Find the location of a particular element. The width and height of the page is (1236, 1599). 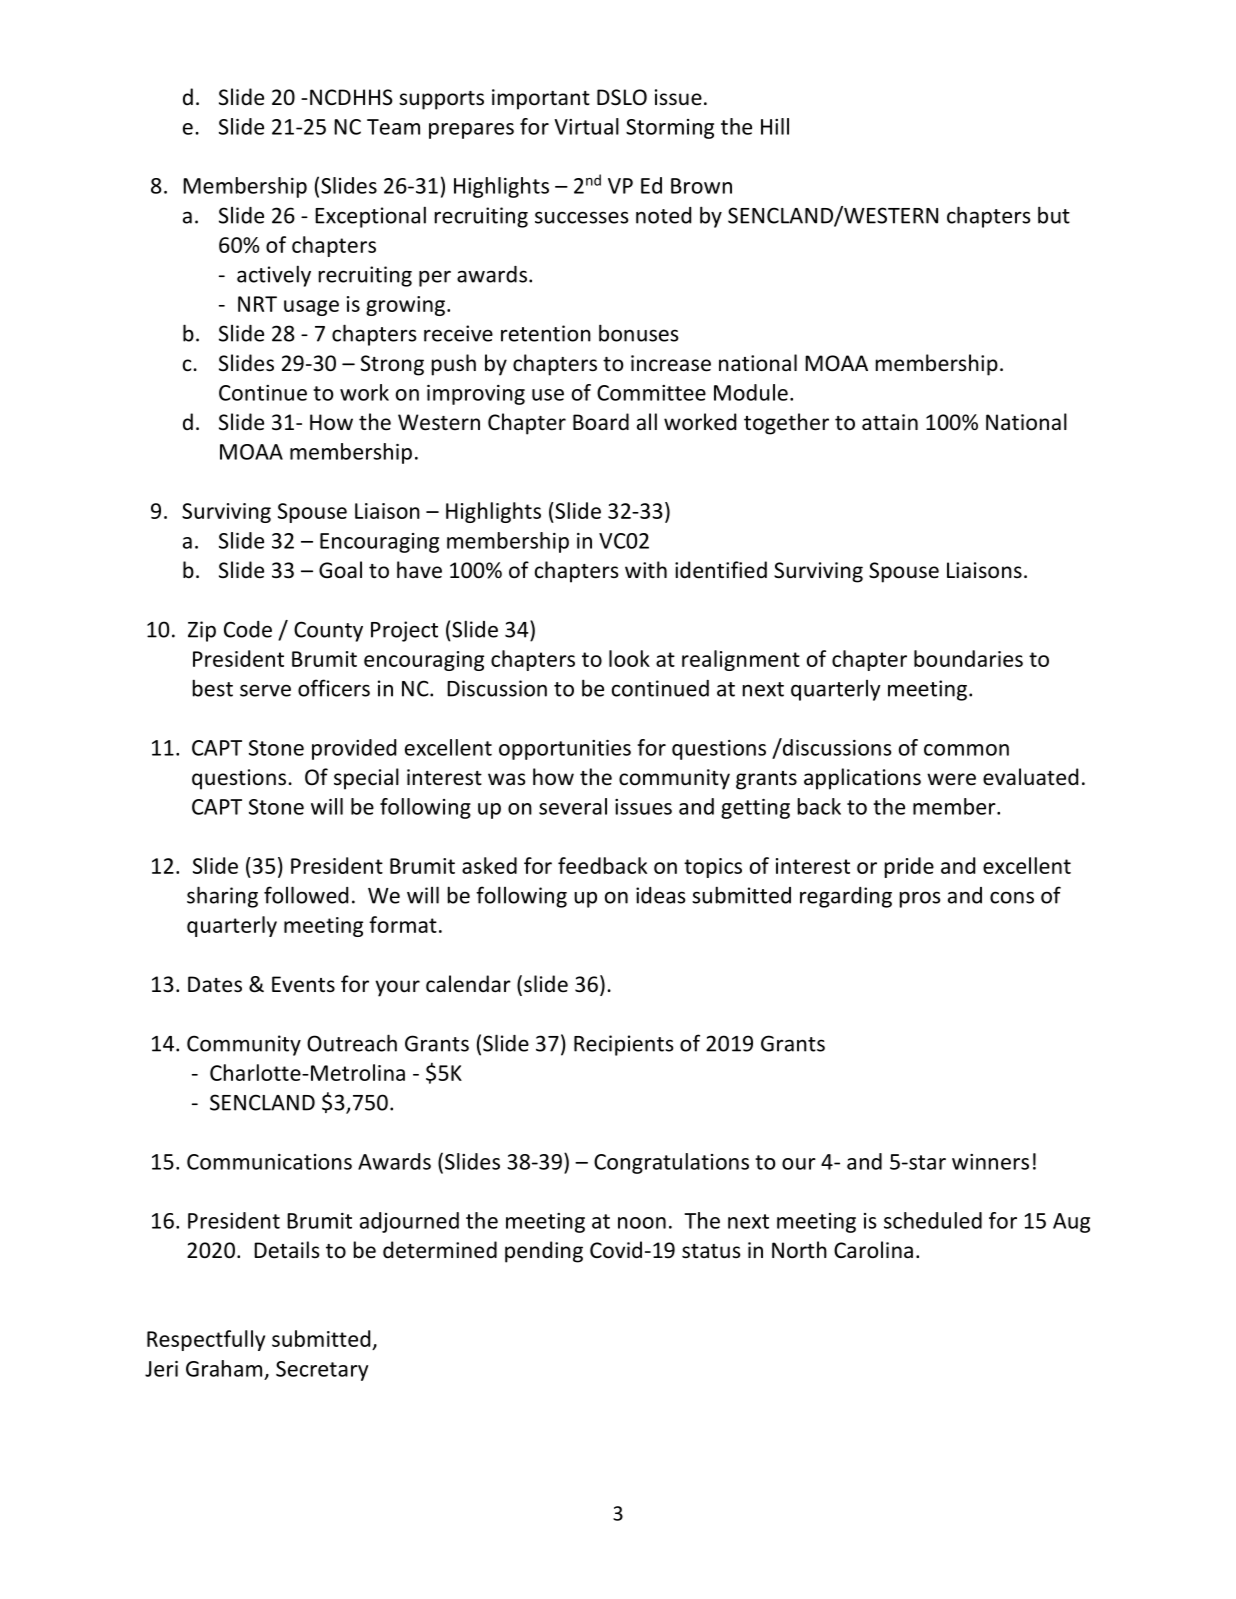

pros is located at coordinates (920, 899).
